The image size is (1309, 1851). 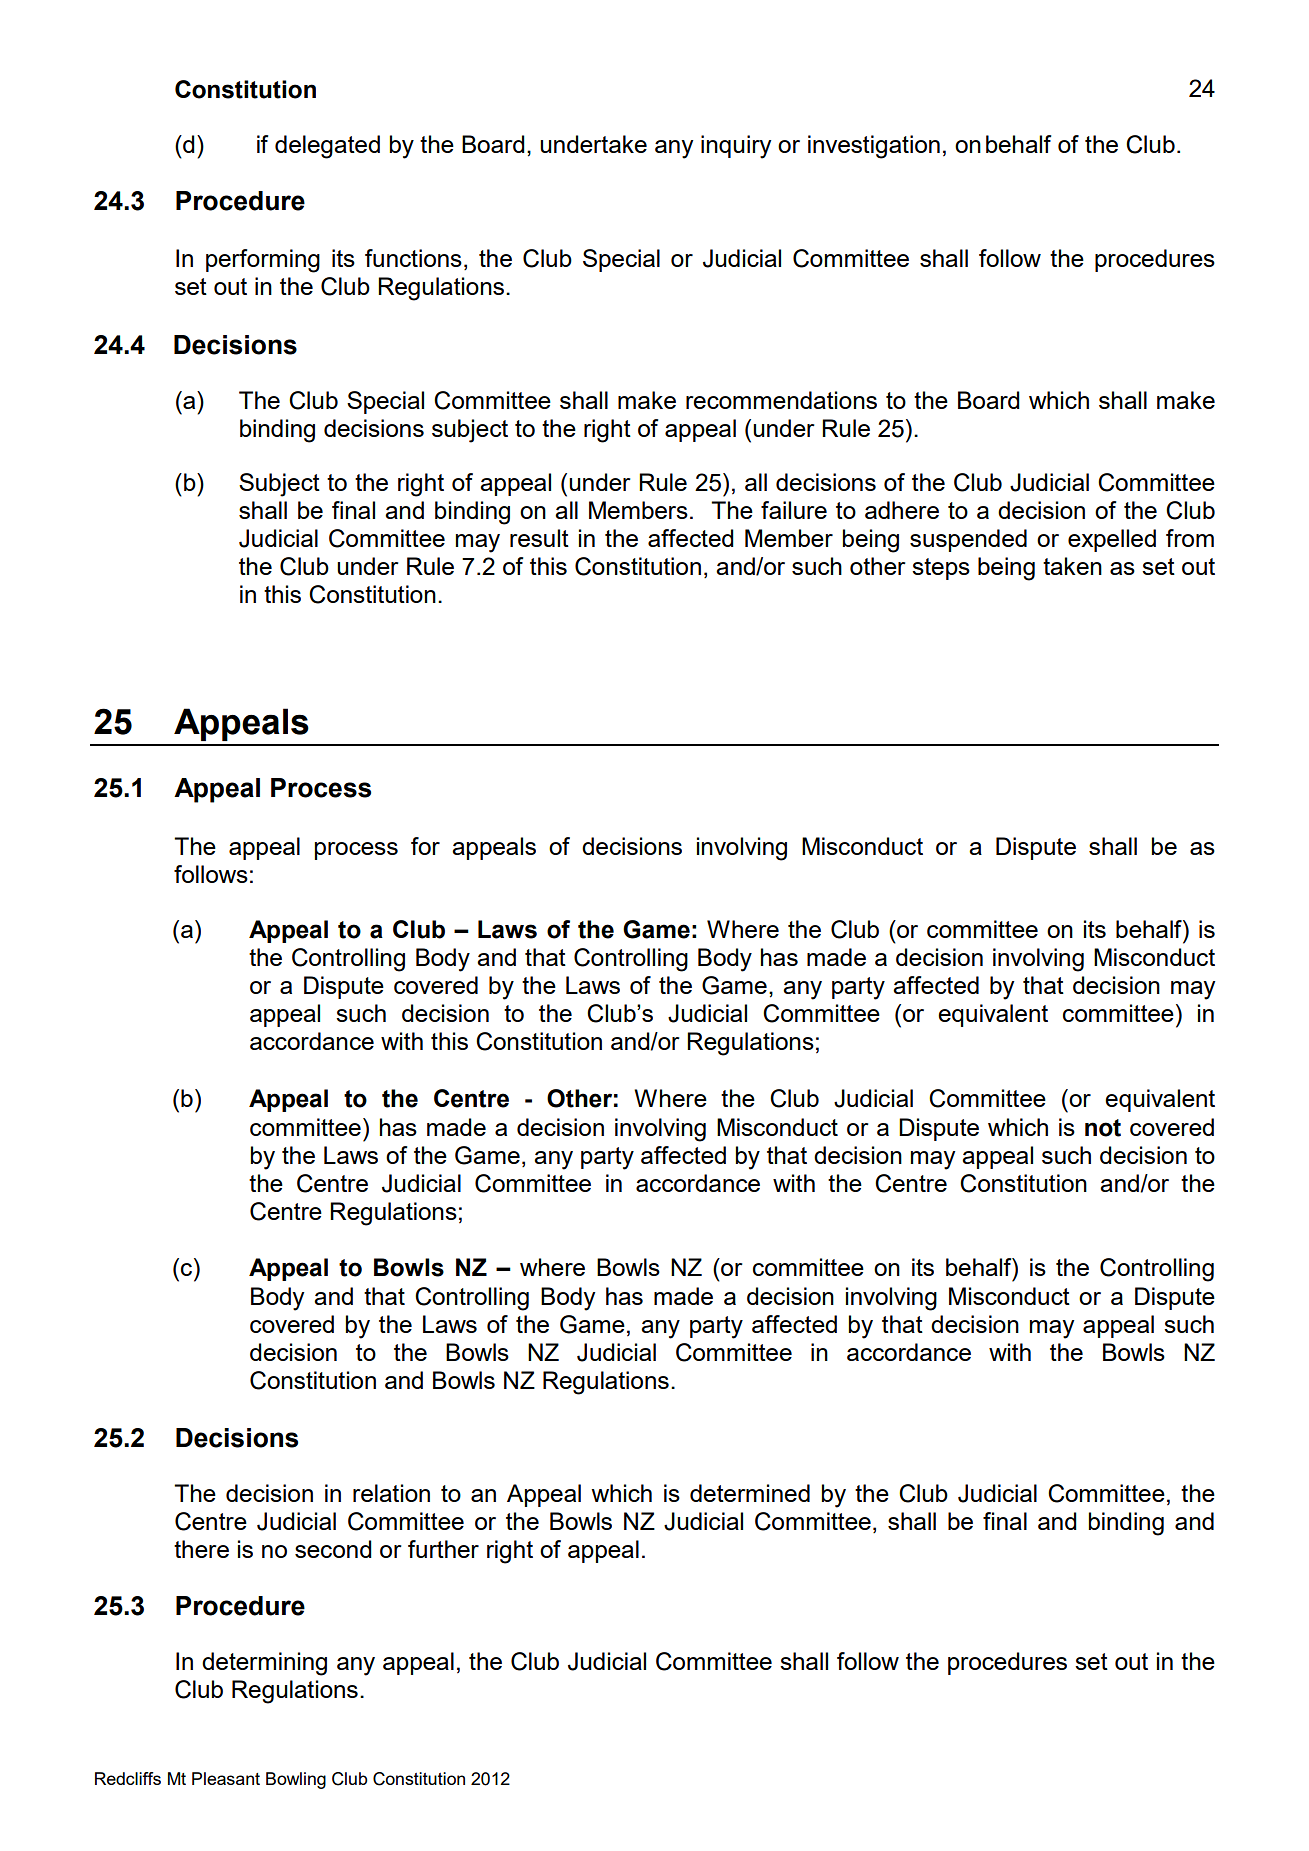 What do you see at coordinates (539, 538) in the document?
I see `result` at bounding box center [539, 538].
